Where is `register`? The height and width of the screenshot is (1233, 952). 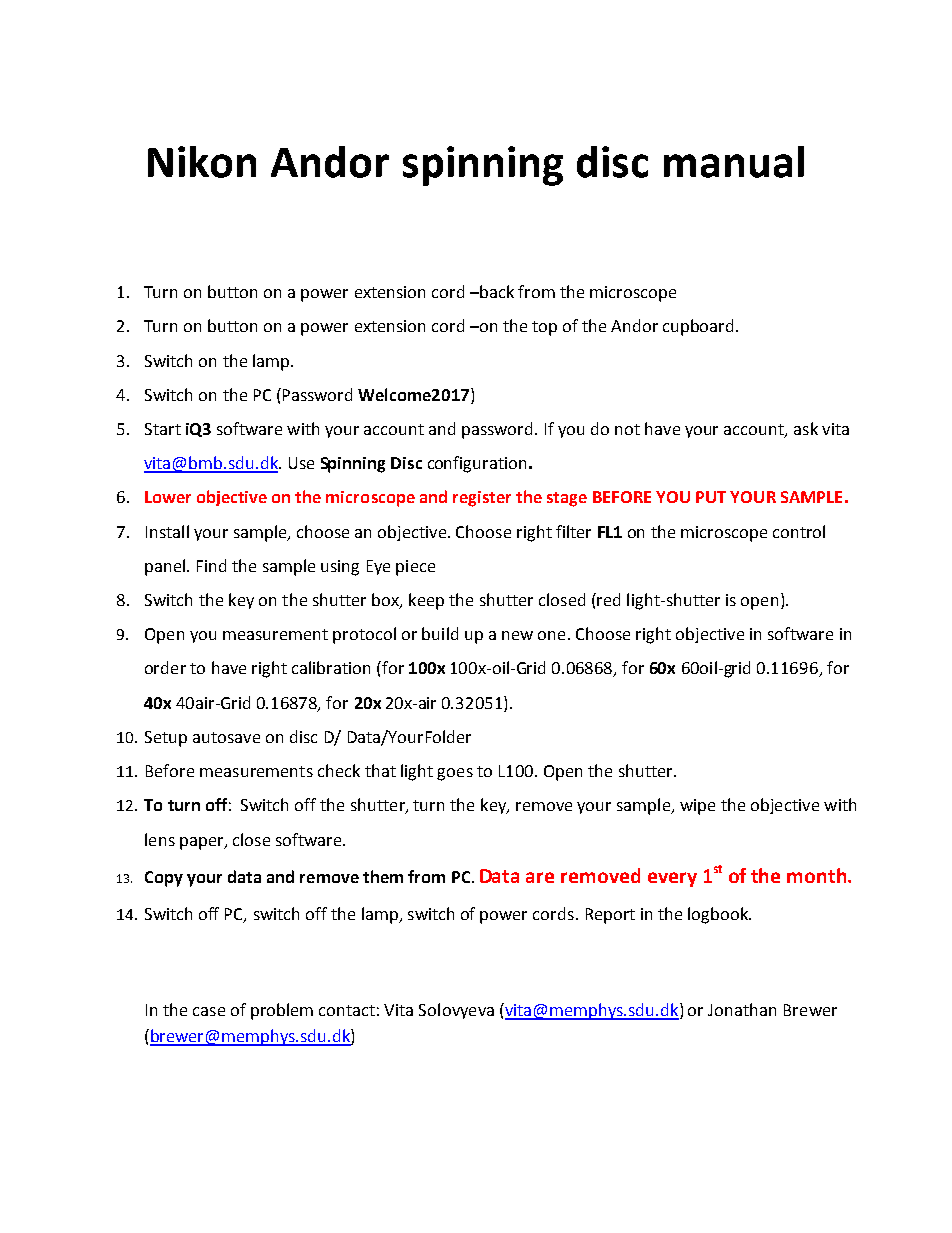
register is located at coordinates (482, 499).
